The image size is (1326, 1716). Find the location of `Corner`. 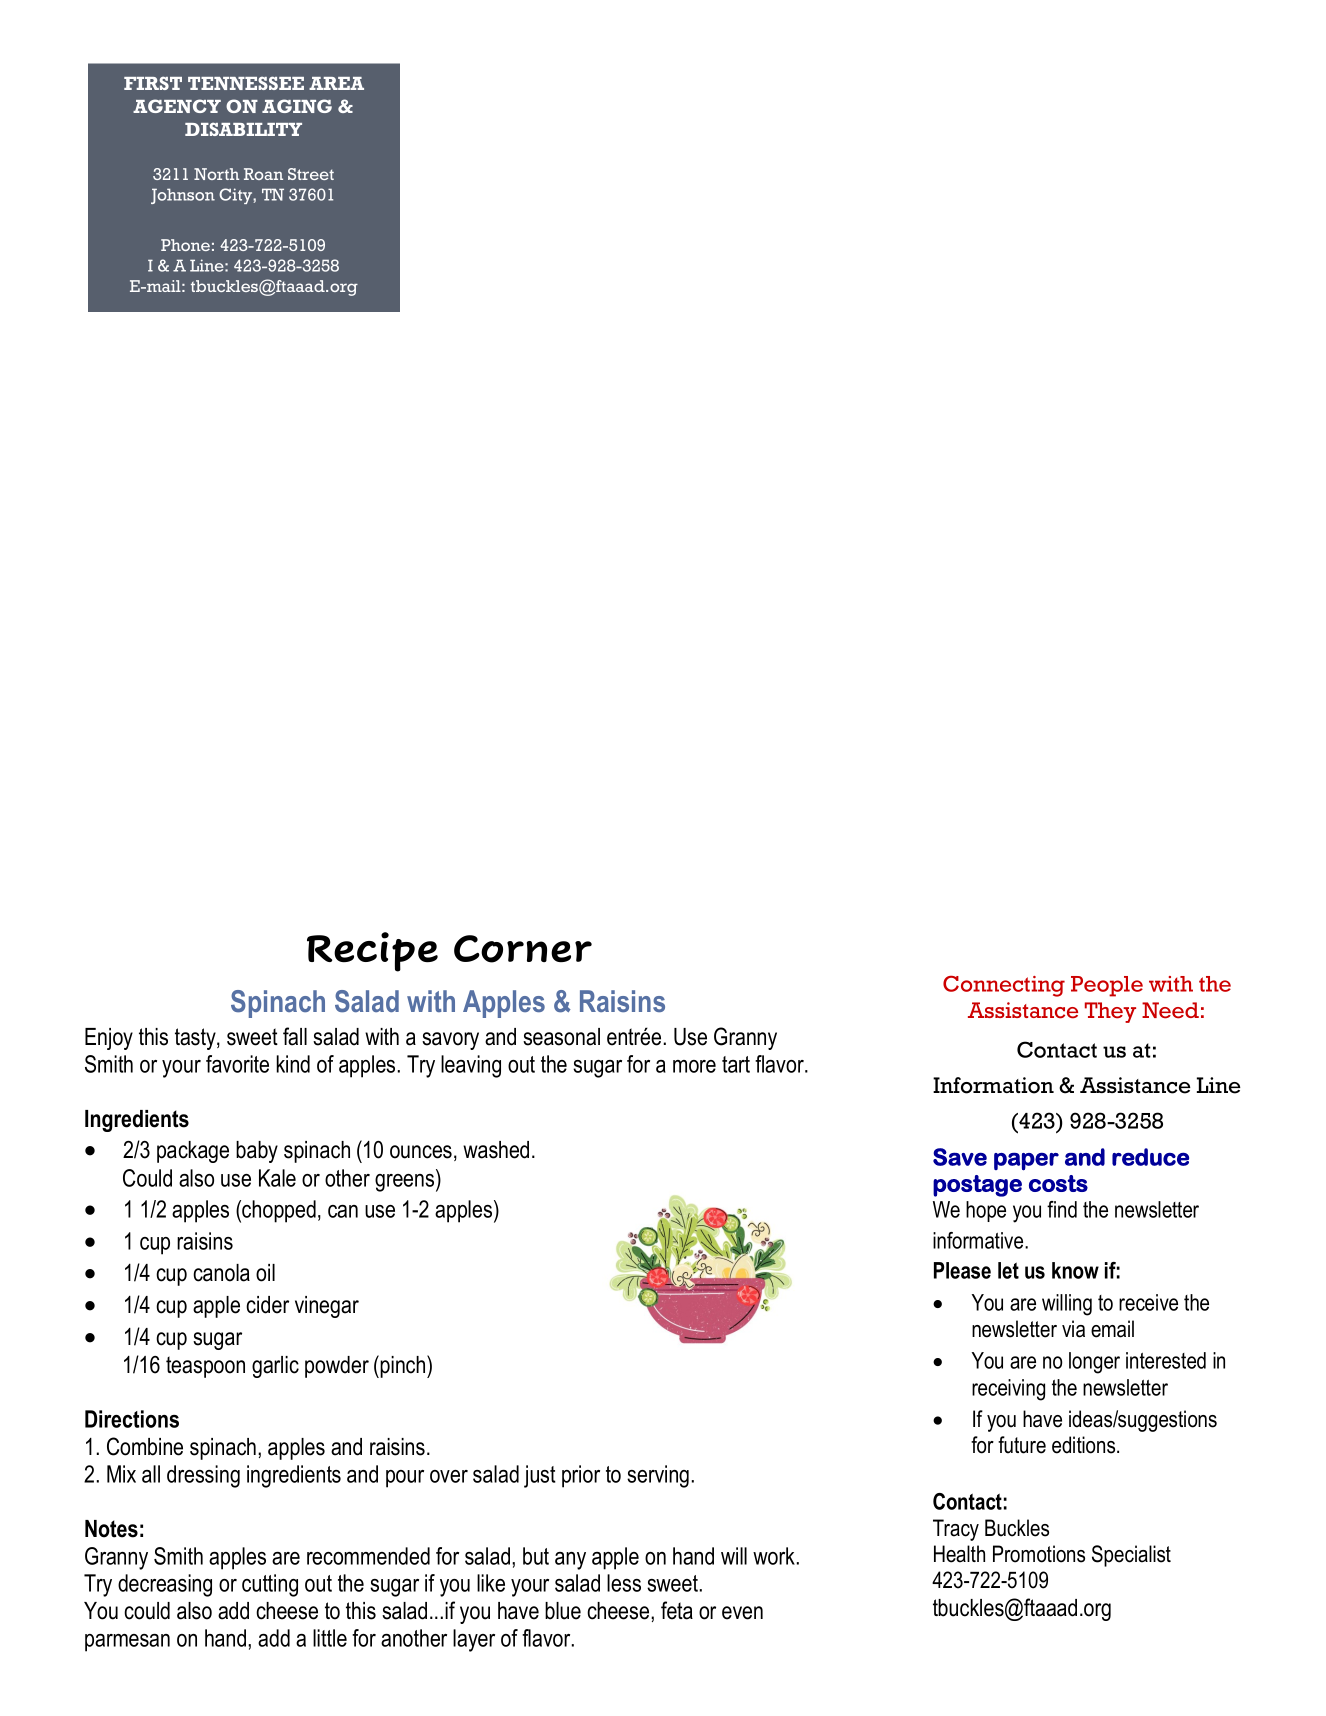

Corner is located at coordinates (523, 949).
